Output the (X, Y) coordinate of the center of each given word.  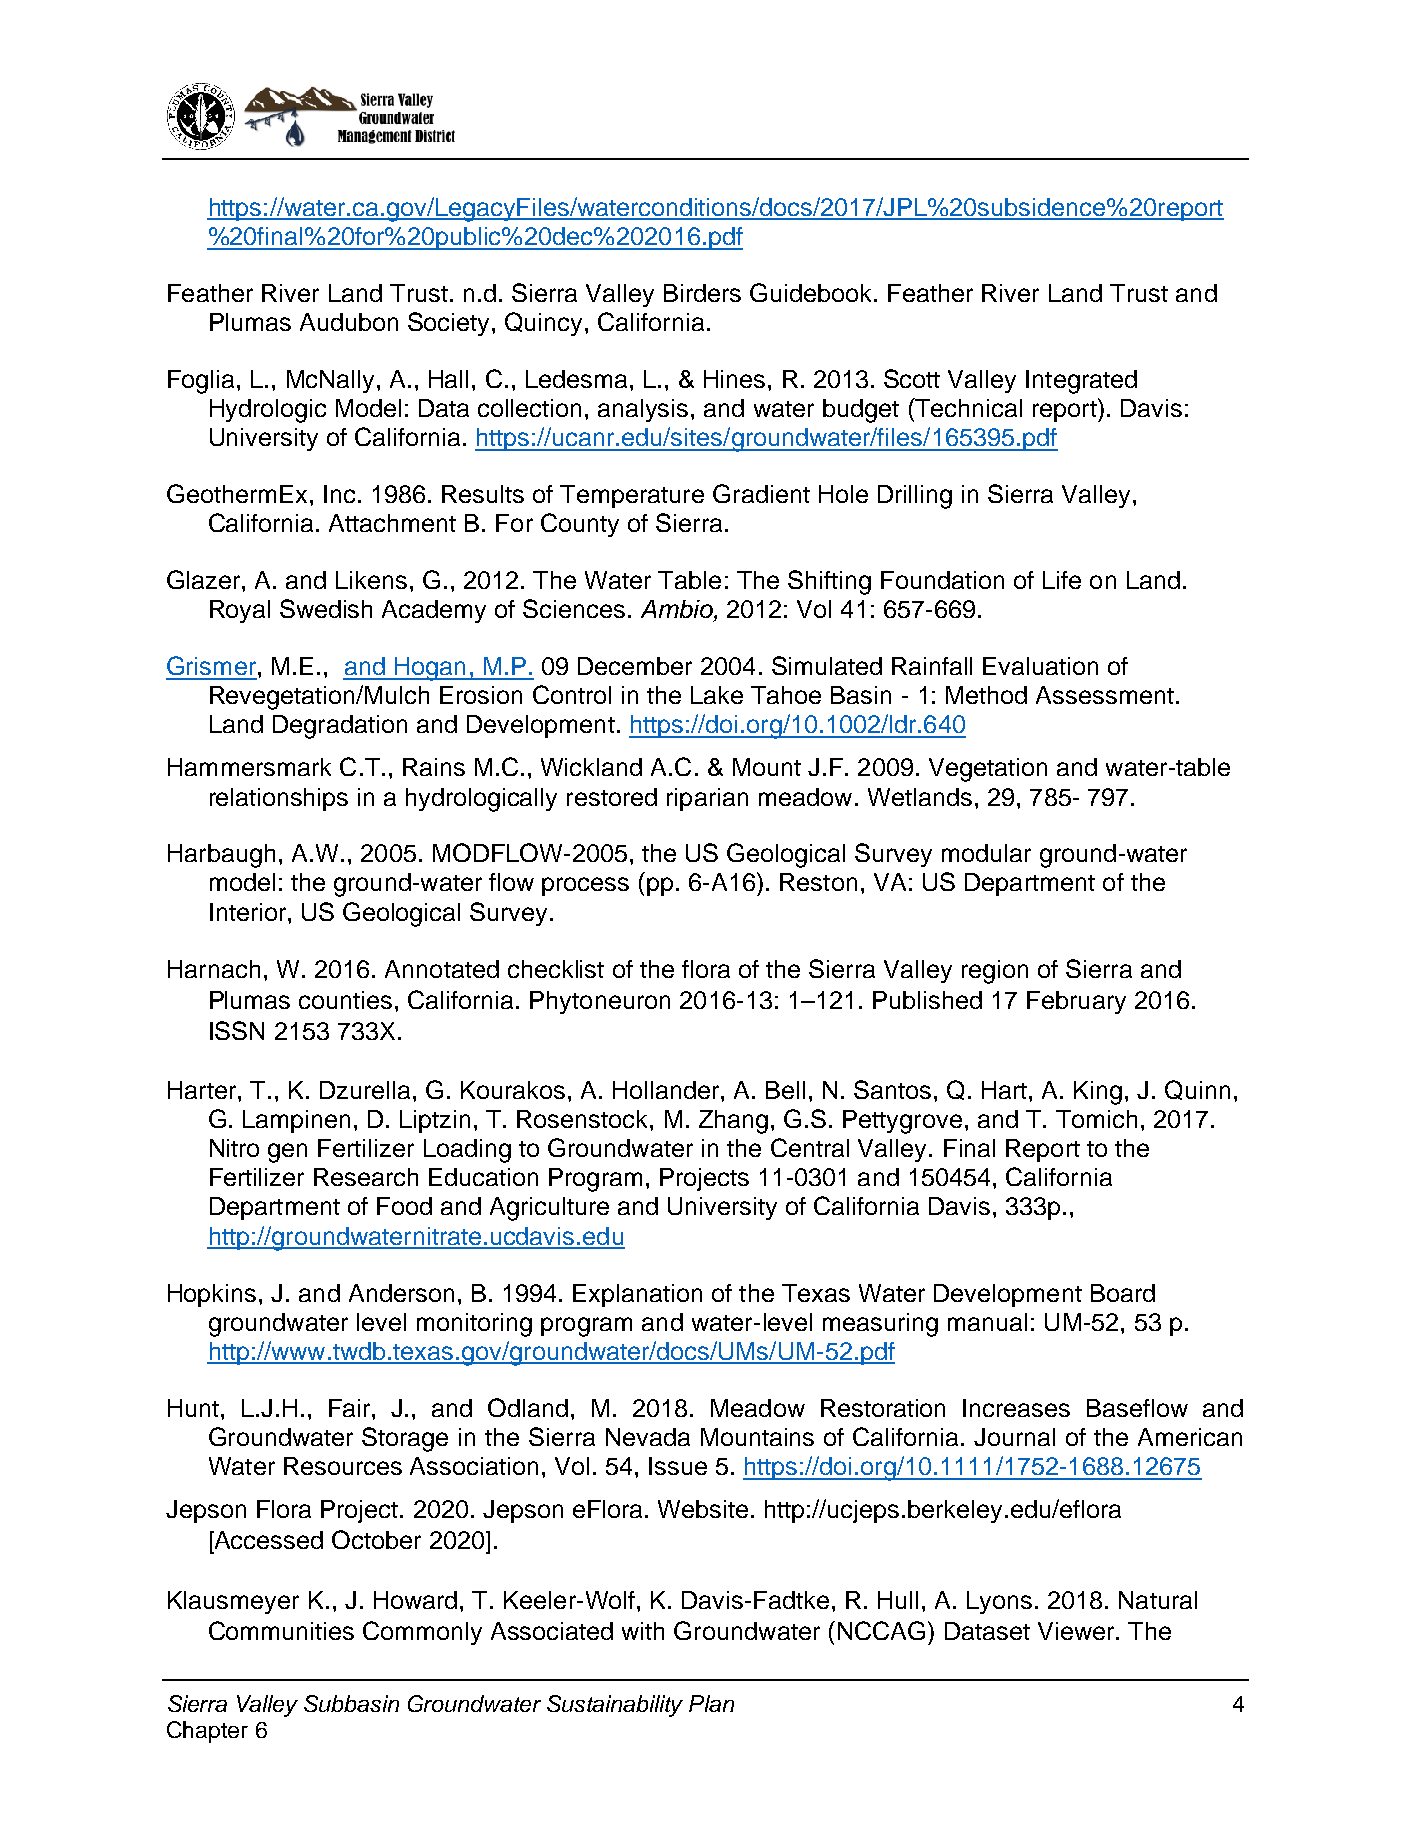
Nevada (648, 1437)
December (635, 666)
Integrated (1081, 382)
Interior (249, 912)
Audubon (349, 322)
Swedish (326, 608)
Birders (702, 293)
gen (287, 1153)
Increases (1016, 1408)
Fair (351, 1408)
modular (986, 853)
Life (1062, 580)
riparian (707, 799)
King (1098, 1093)
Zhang (733, 1122)
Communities (281, 1630)
